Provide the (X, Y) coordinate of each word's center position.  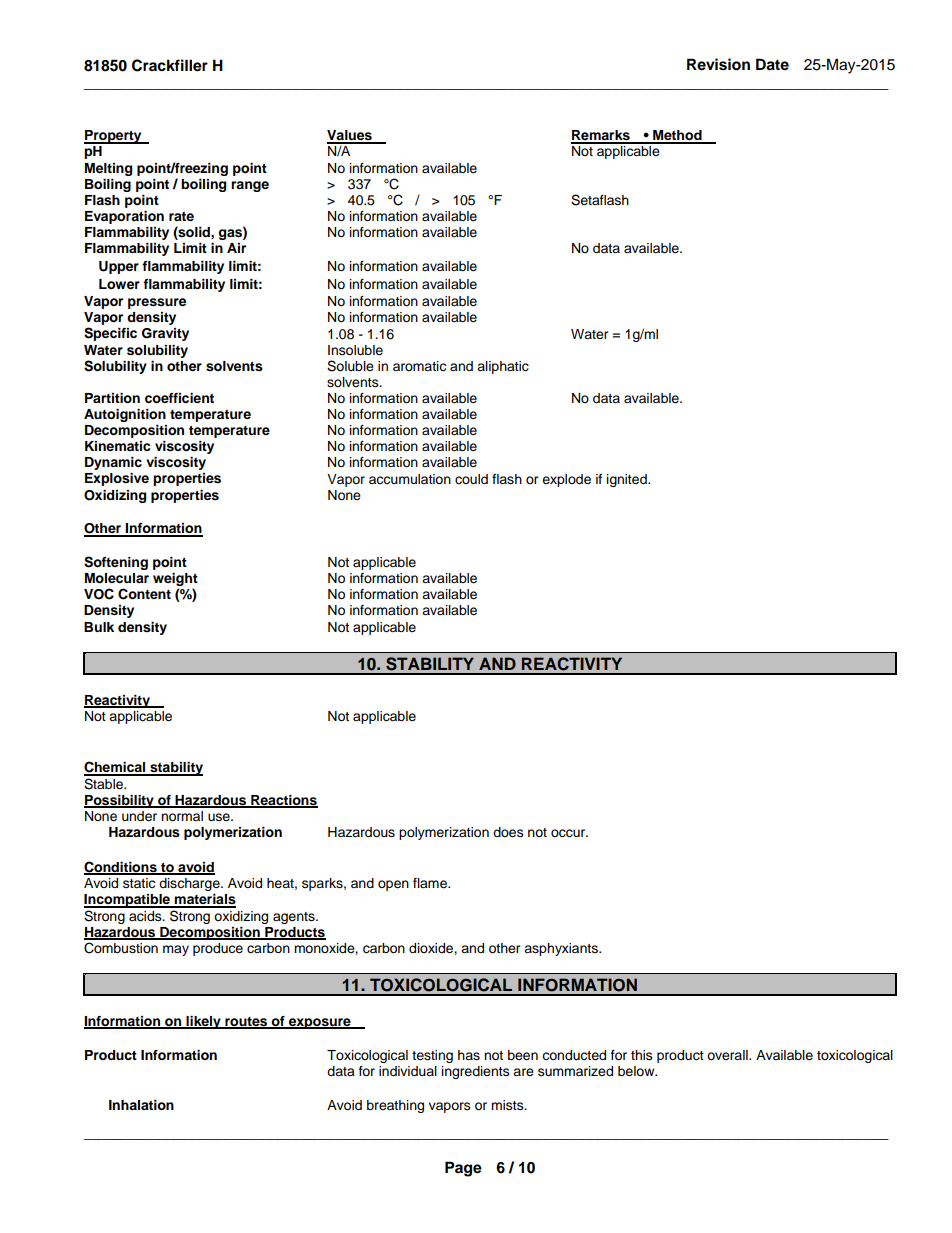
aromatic (419, 366)
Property (114, 137)
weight (175, 581)
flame (431, 883)
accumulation (410, 479)
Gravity (165, 334)
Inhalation (141, 1105)
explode (566, 480)
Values (350, 136)
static (139, 883)
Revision (718, 64)
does (508, 832)
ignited (628, 480)
